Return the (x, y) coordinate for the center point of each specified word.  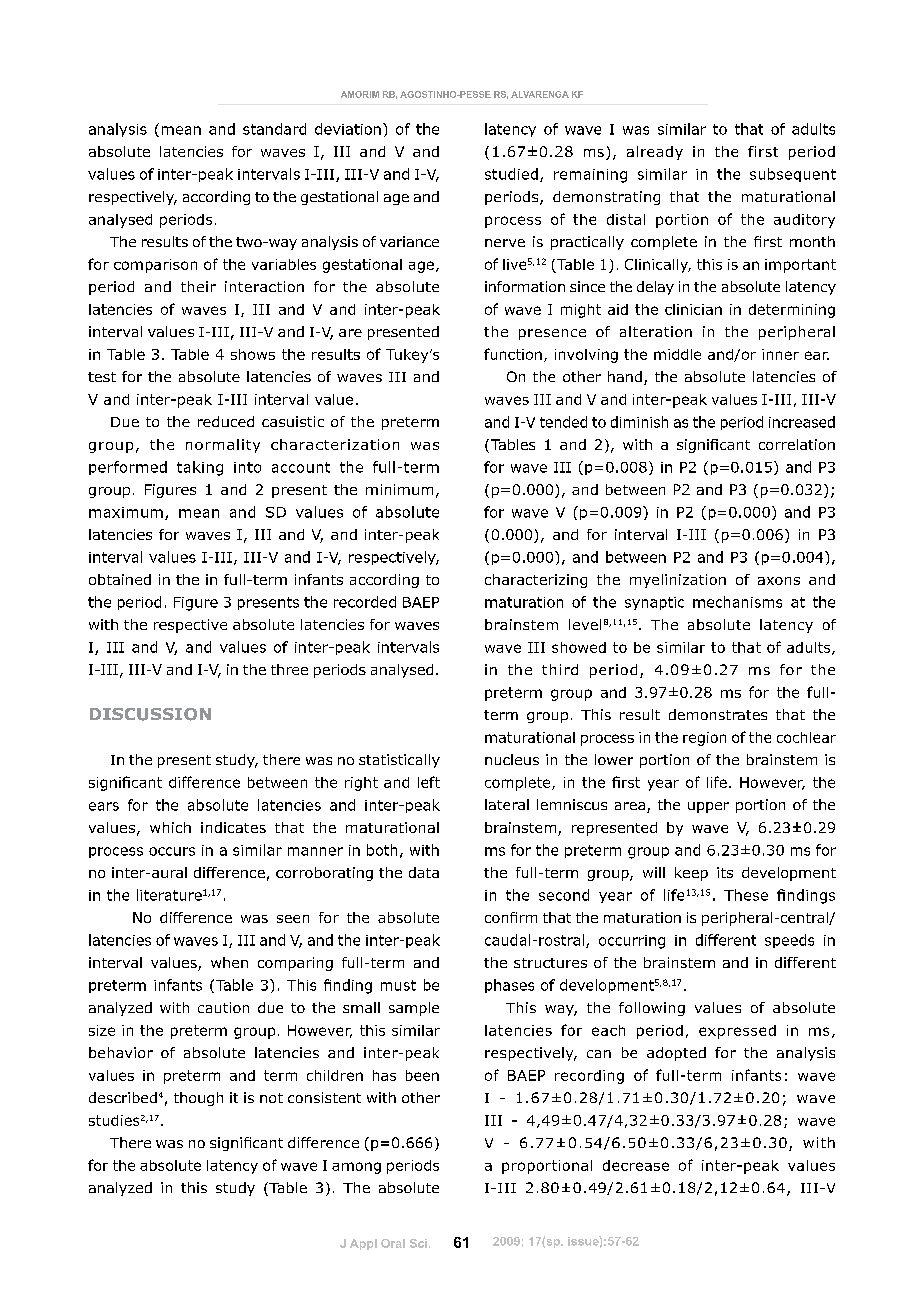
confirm (511, 917)
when (229, 962)
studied (511, 174)
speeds (789, 941)
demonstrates (718, 714)
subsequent (793, 175)
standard (274, 129)
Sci (418, 1243)
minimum (399, 489)
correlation (797, 444)
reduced (226, 421)
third (560, 669)
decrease (636, 1165)
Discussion (150, 714)
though (198, 1099)
